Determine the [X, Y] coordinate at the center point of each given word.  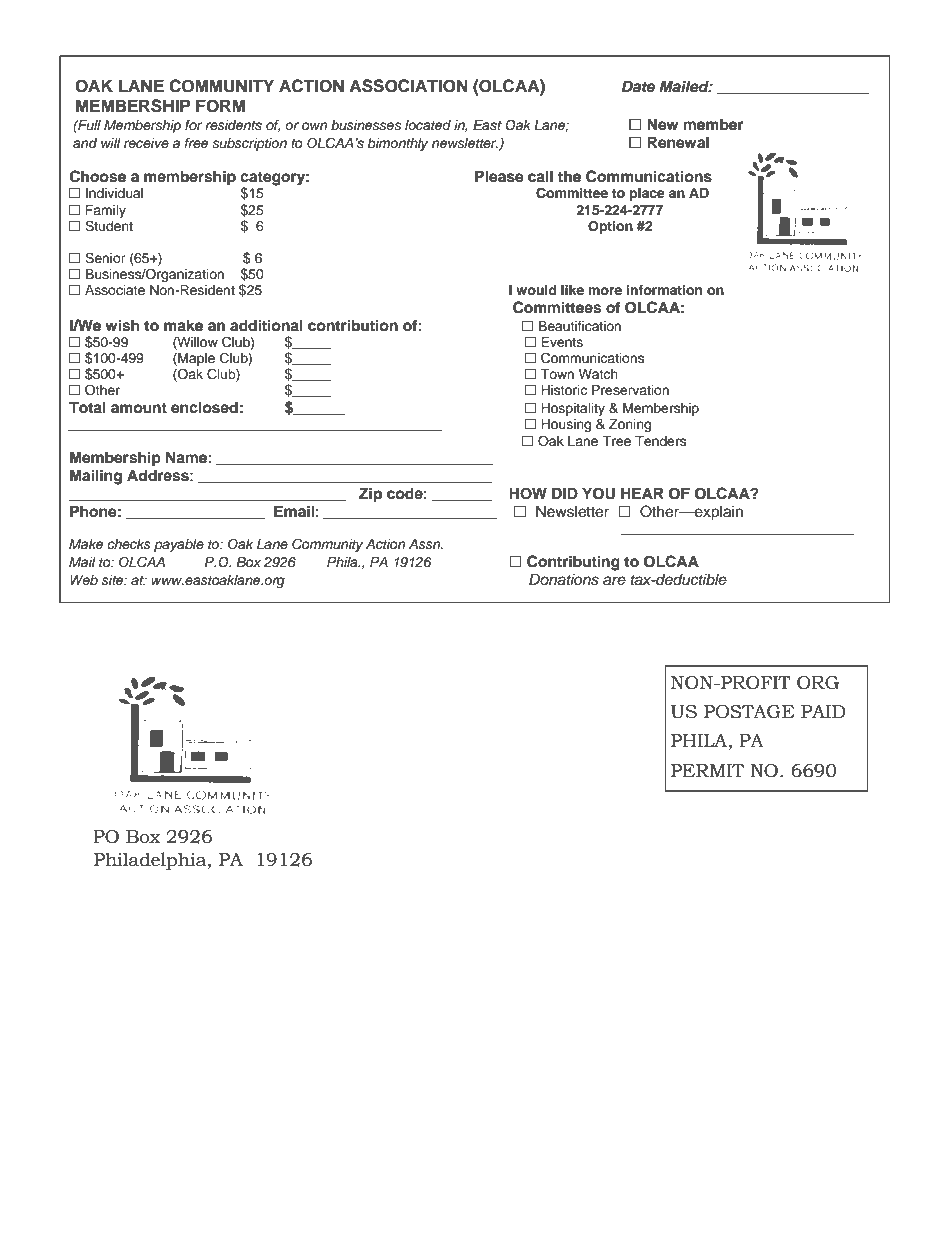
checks [129, 544]
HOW [528, 493]
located [428, 125]
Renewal [678, 142]
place [647, 194]
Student [109, 226]
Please [499, 176]
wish [122, 325]
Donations [564, 579]
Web [84, 580]
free [196, 143]
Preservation [630, 390]
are [614, 580]
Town [557, 374]
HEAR [642, 493]
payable [179, 545]
